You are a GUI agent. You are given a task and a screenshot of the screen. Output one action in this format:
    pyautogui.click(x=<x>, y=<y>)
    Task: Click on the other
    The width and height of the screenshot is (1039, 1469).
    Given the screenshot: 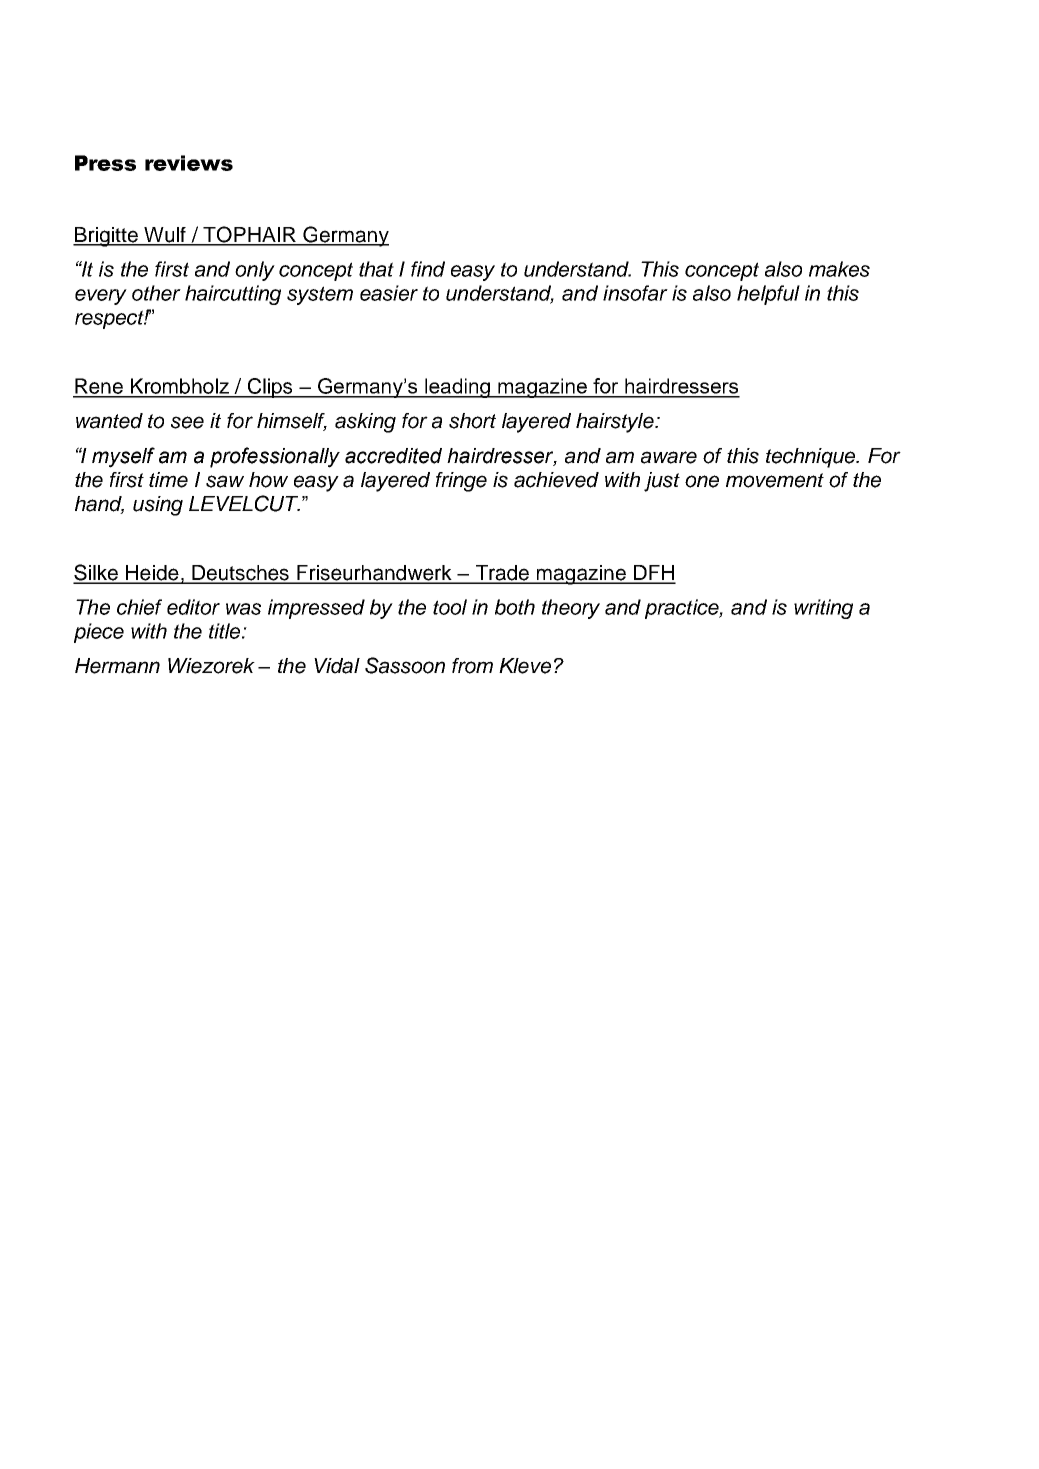 What is the action you would take?
    pyautogui.click(x=156, y=293)
